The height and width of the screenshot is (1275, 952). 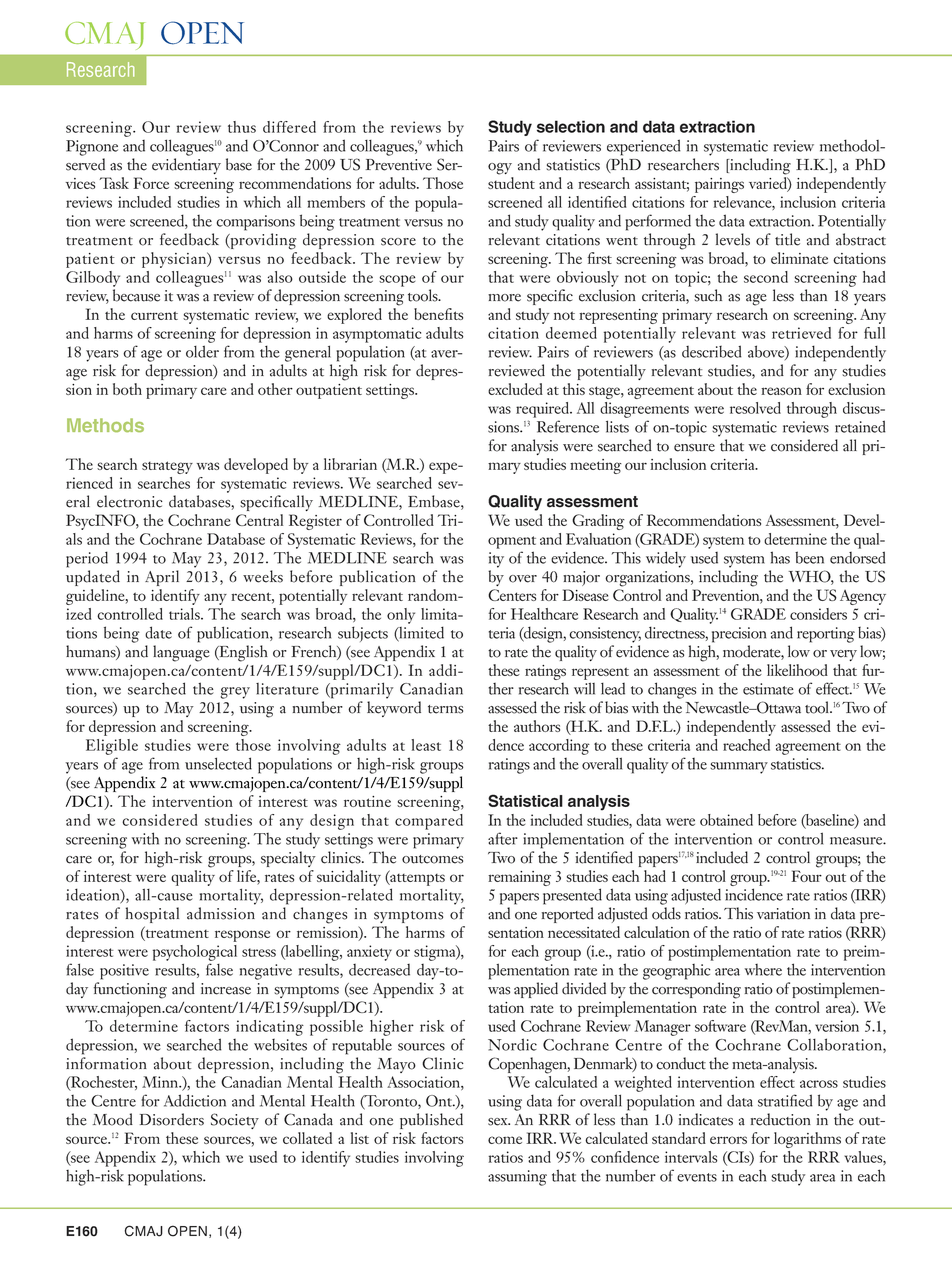 What do you see at coordinates (511, 183) in the screenshot?
I see `student` at bounding box center [511, 183].
